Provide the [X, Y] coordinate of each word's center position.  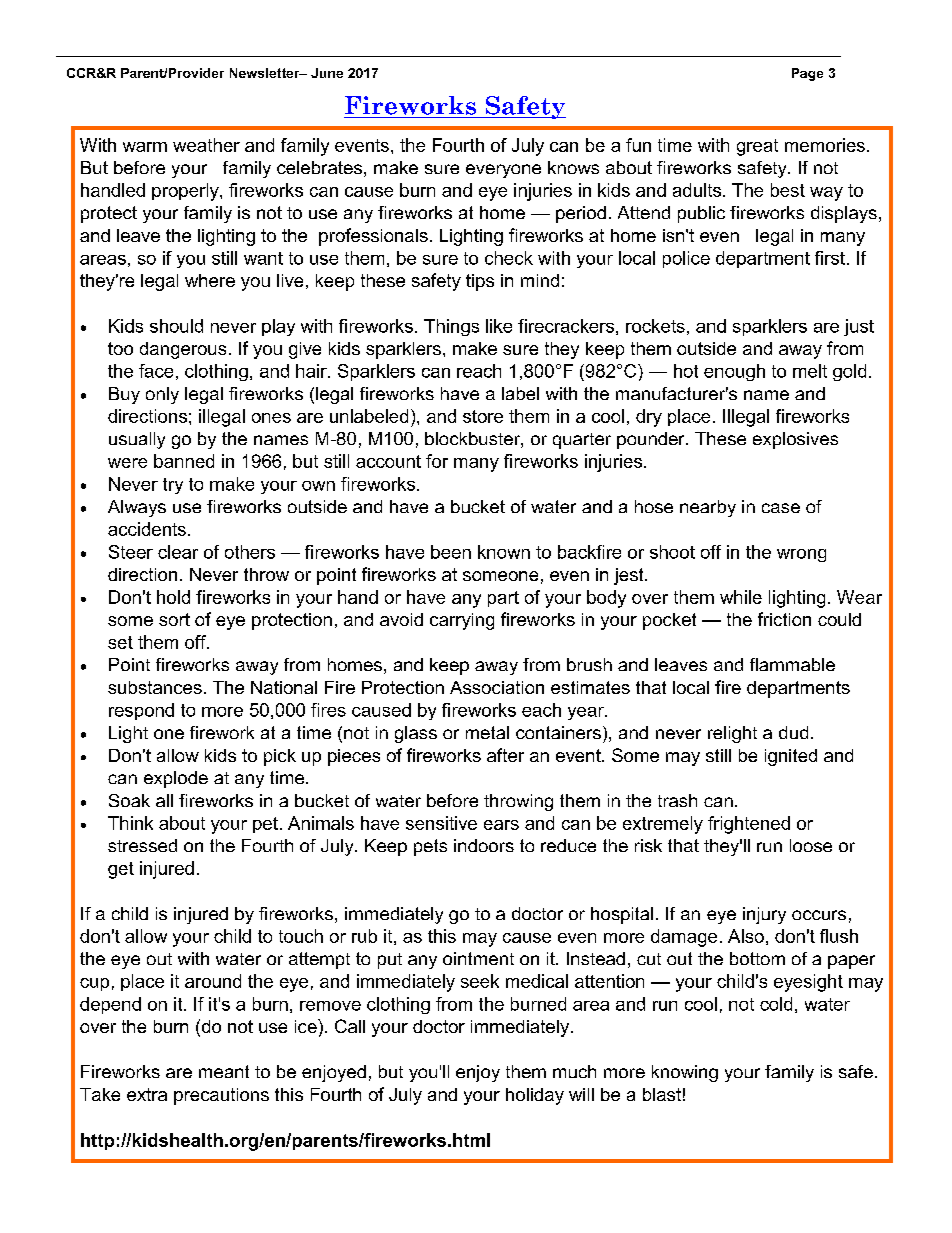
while [741, 597]
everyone [503, 171]
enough [734, 372]
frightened [749, 825]
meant [224, 1071]
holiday [535, 1096]
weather [206, 145]
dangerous [183, 350]
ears [501, 825]
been [451, 552]
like [499, 326]
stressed [142, 845]
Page [807, 74]
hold [173, 597]
